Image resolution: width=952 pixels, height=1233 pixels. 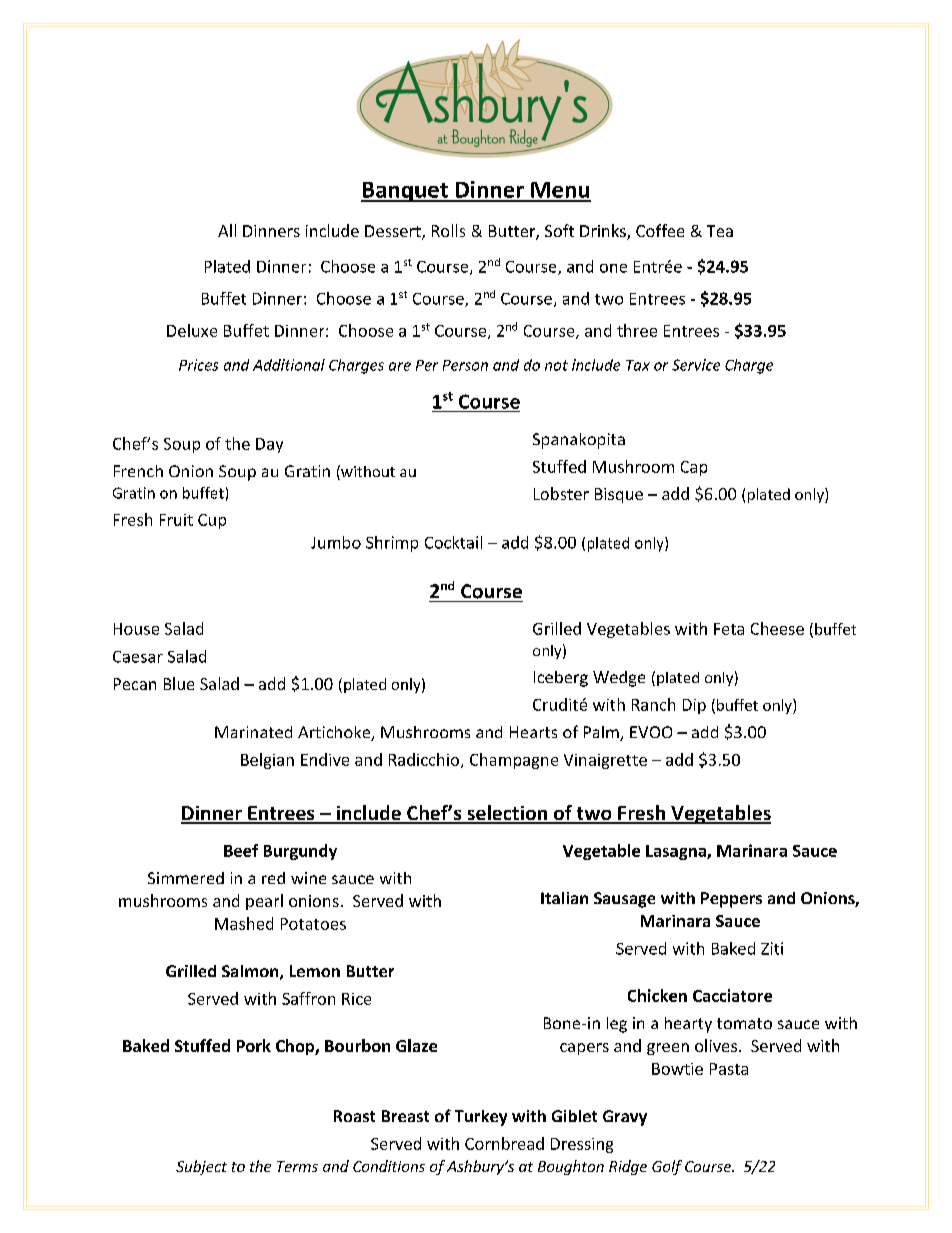 I want to click on Coffee, so click(x=660, y=230).
